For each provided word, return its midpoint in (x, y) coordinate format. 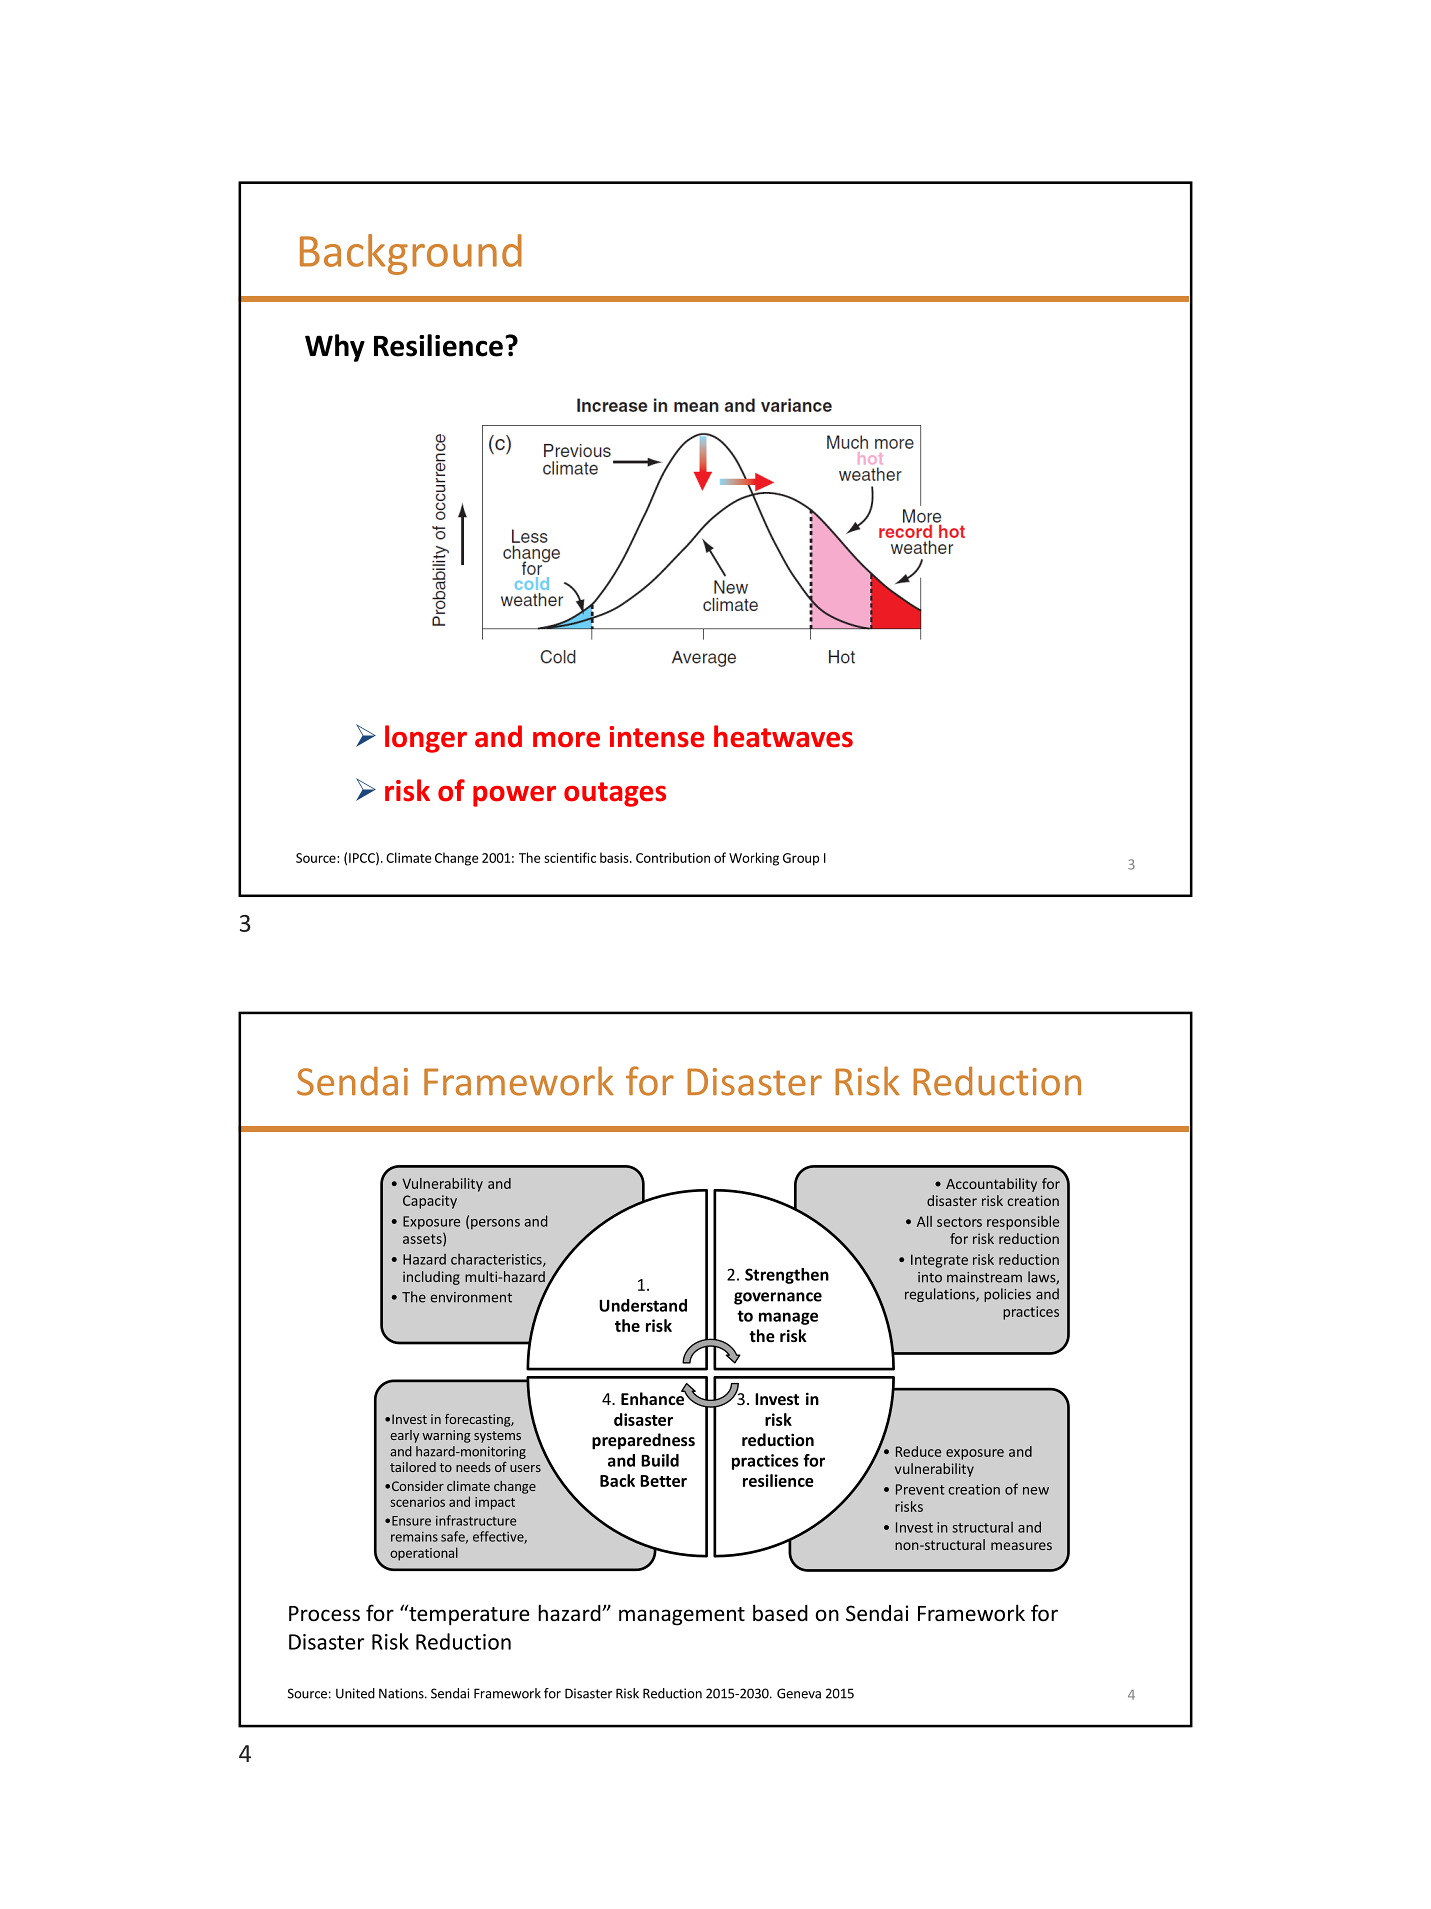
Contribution (673, 857)
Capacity (430, 1202)
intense (656, 737)
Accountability (991, 1185)
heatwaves (783, 736)
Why (335, 348)
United (355, 1693)
